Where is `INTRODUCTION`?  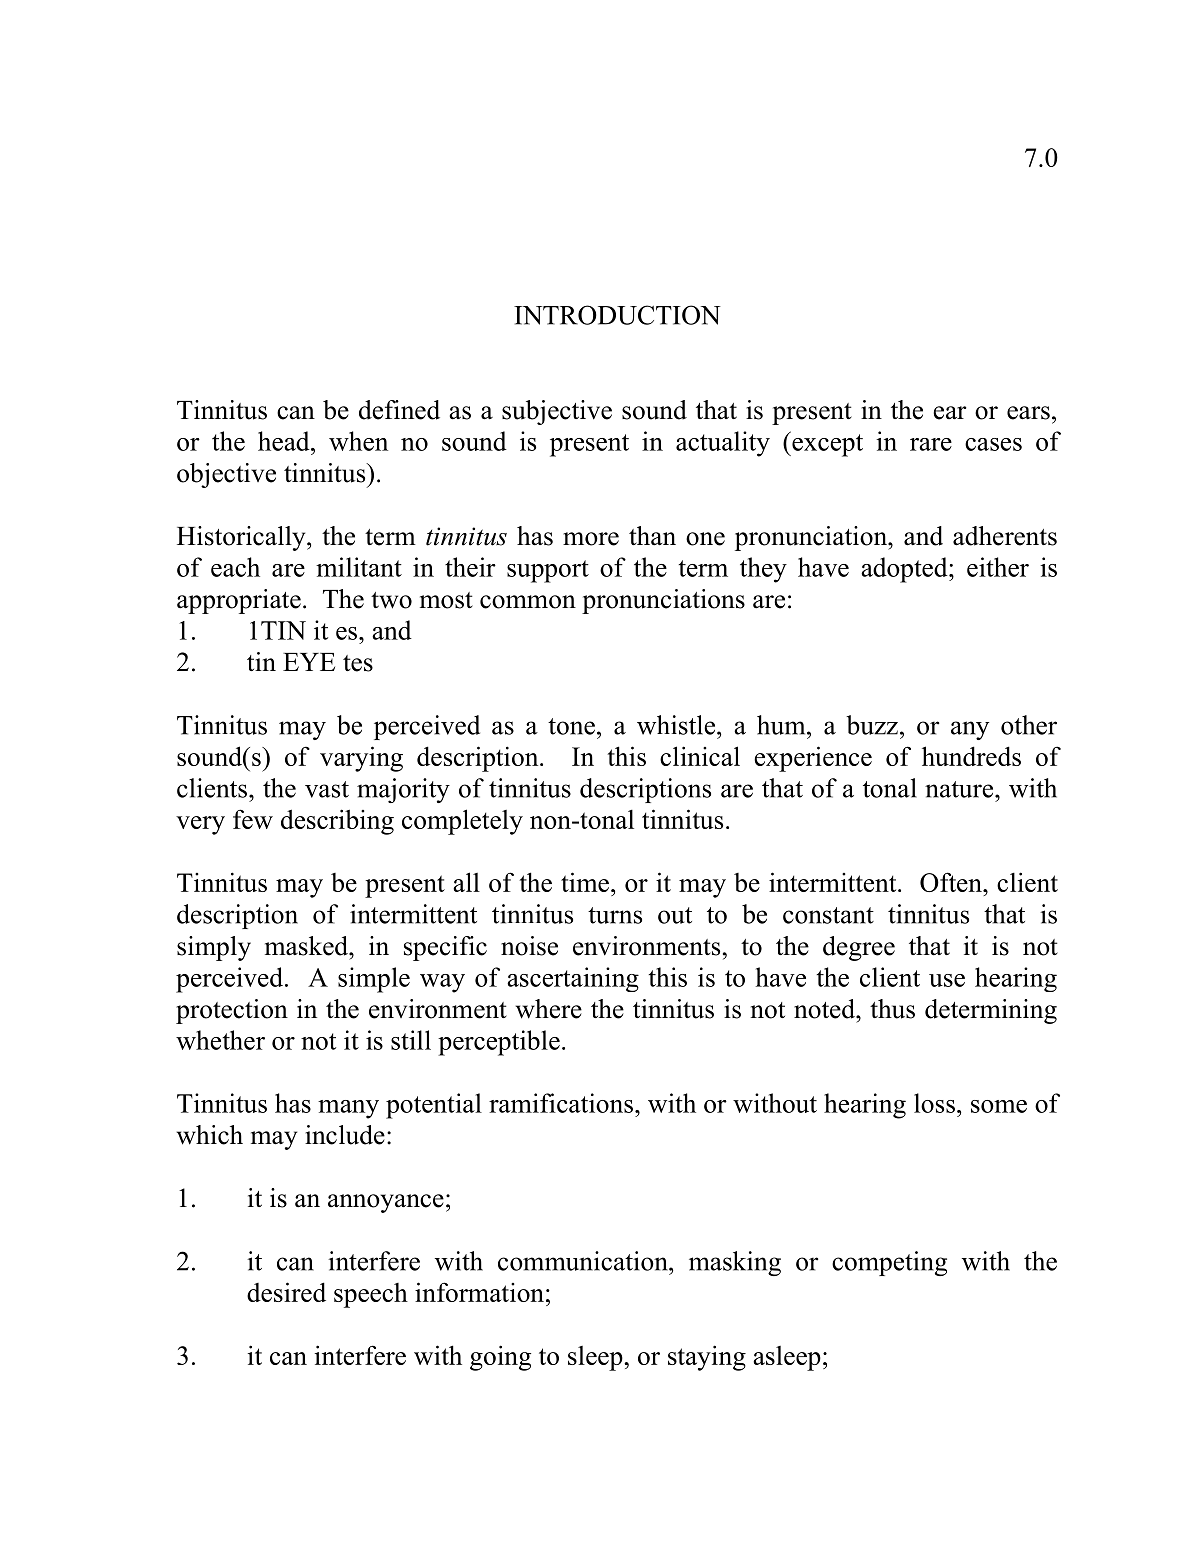
INTRODUCTION is located at coordinates (617, 315).
